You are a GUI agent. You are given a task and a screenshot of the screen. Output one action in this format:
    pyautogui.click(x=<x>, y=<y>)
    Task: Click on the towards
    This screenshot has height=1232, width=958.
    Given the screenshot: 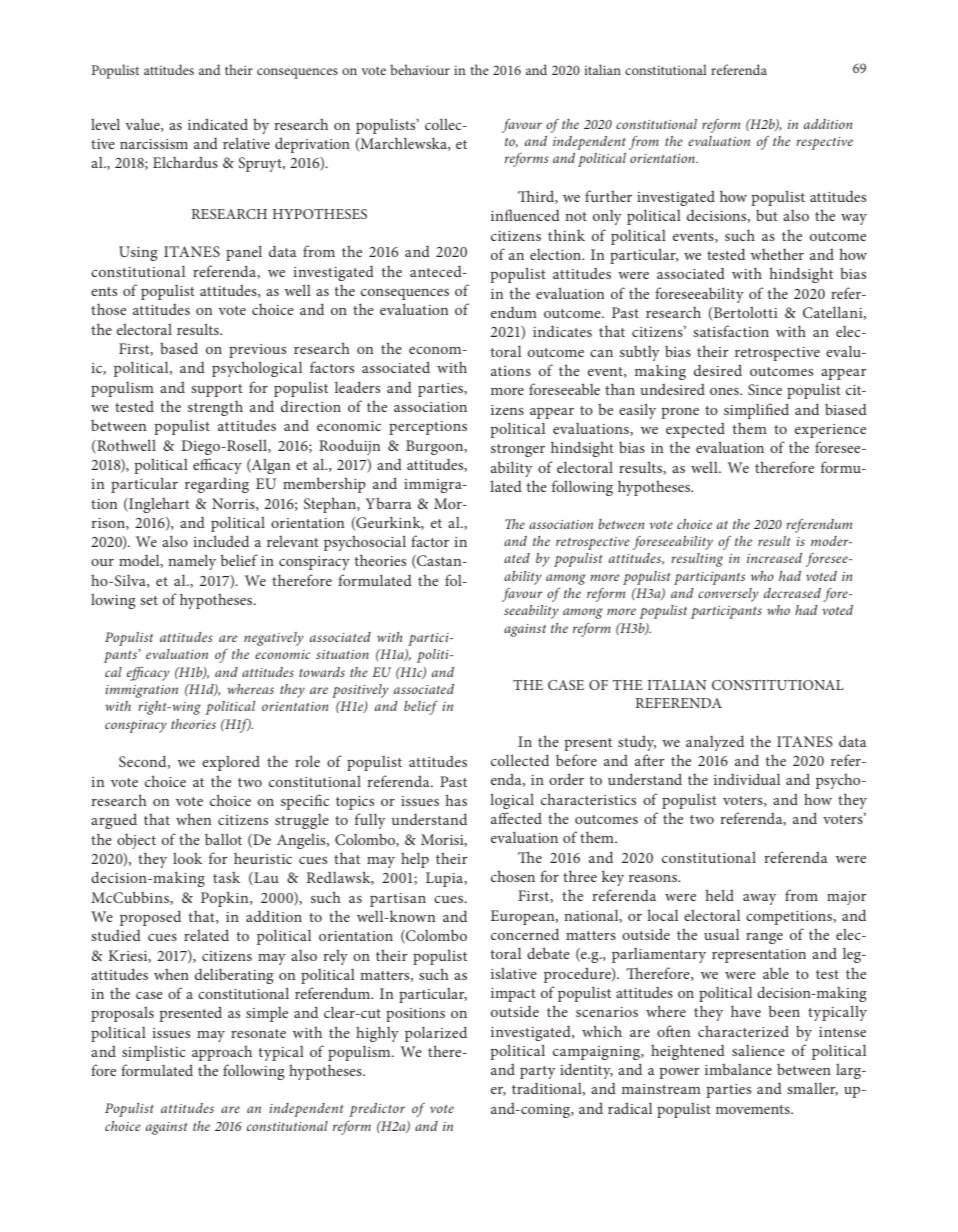 What is the action you would take?
    pyautogui.click(x=322, y=672)
